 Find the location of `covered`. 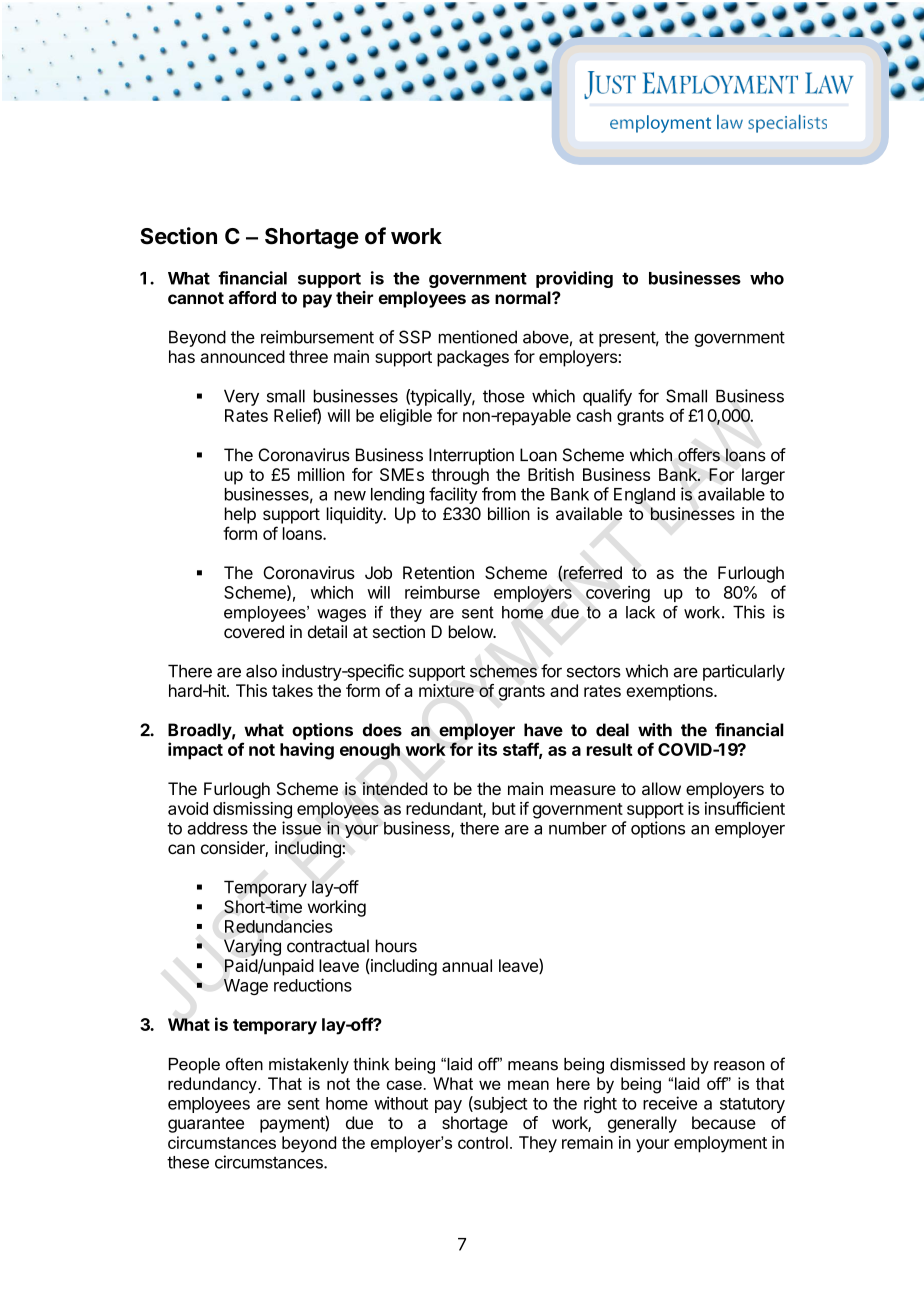

covered is located at coordinates (254, 631).
